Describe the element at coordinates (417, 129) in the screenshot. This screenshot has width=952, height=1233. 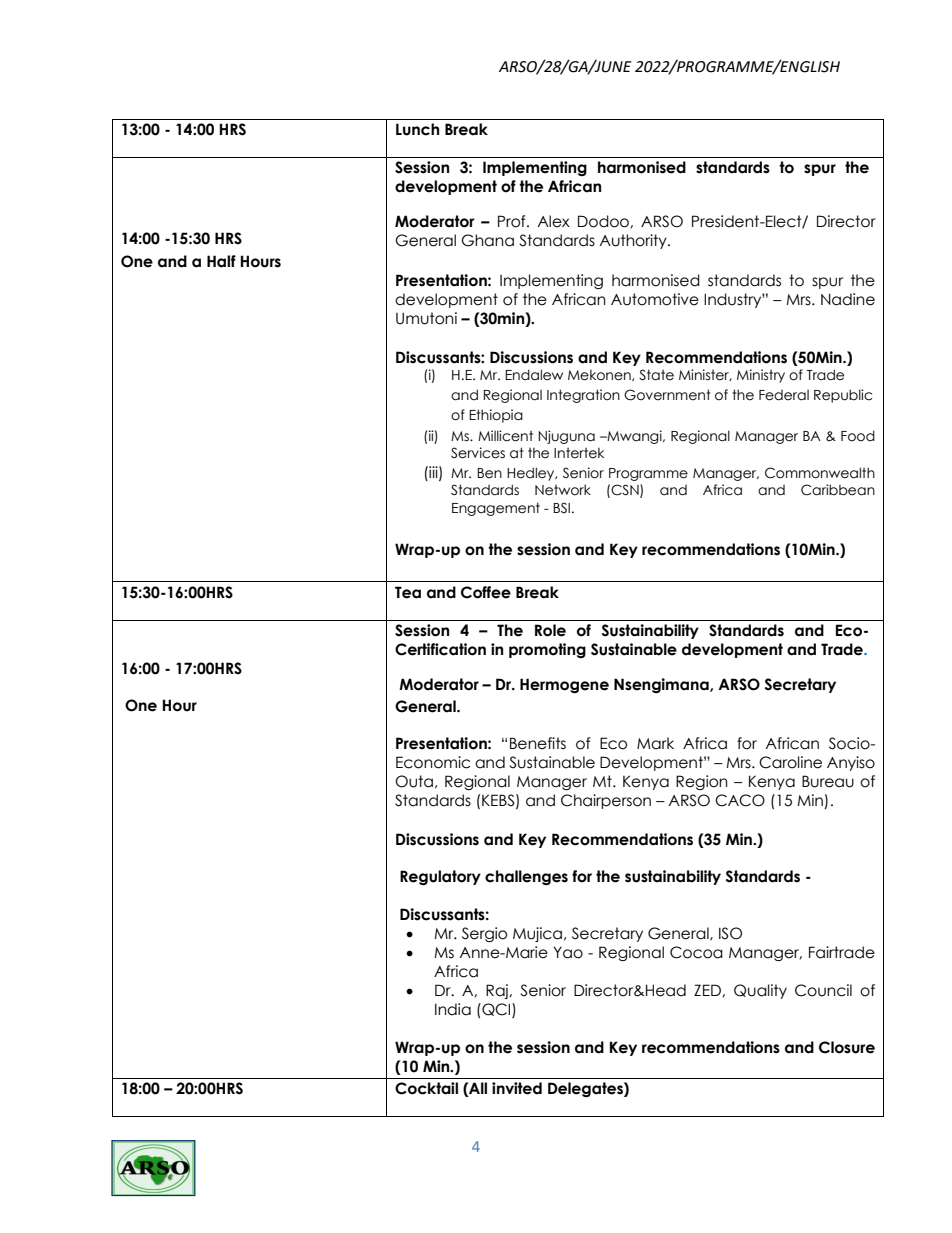
I see `Lunch` at that location.
